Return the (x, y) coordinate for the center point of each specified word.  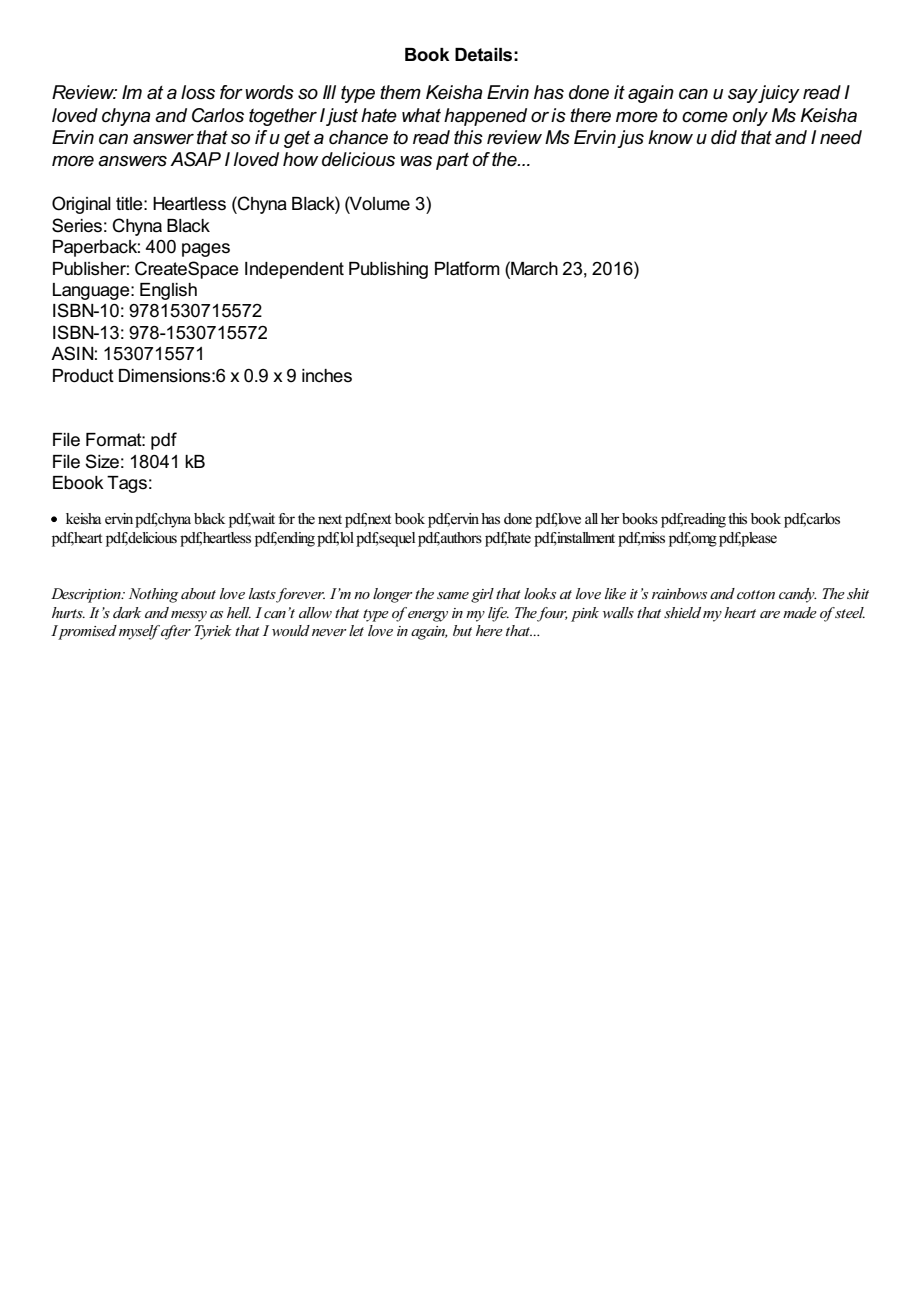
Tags (127, 484)
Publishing (388, 270)
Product (83, 376)
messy (189, 616)
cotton (756, 594)
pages (206, 250)
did (724, 137)
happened (485, 117)
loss (198, 92)
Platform (467, 268)
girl (482, 595)
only (750, 117)
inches (327, 376)
